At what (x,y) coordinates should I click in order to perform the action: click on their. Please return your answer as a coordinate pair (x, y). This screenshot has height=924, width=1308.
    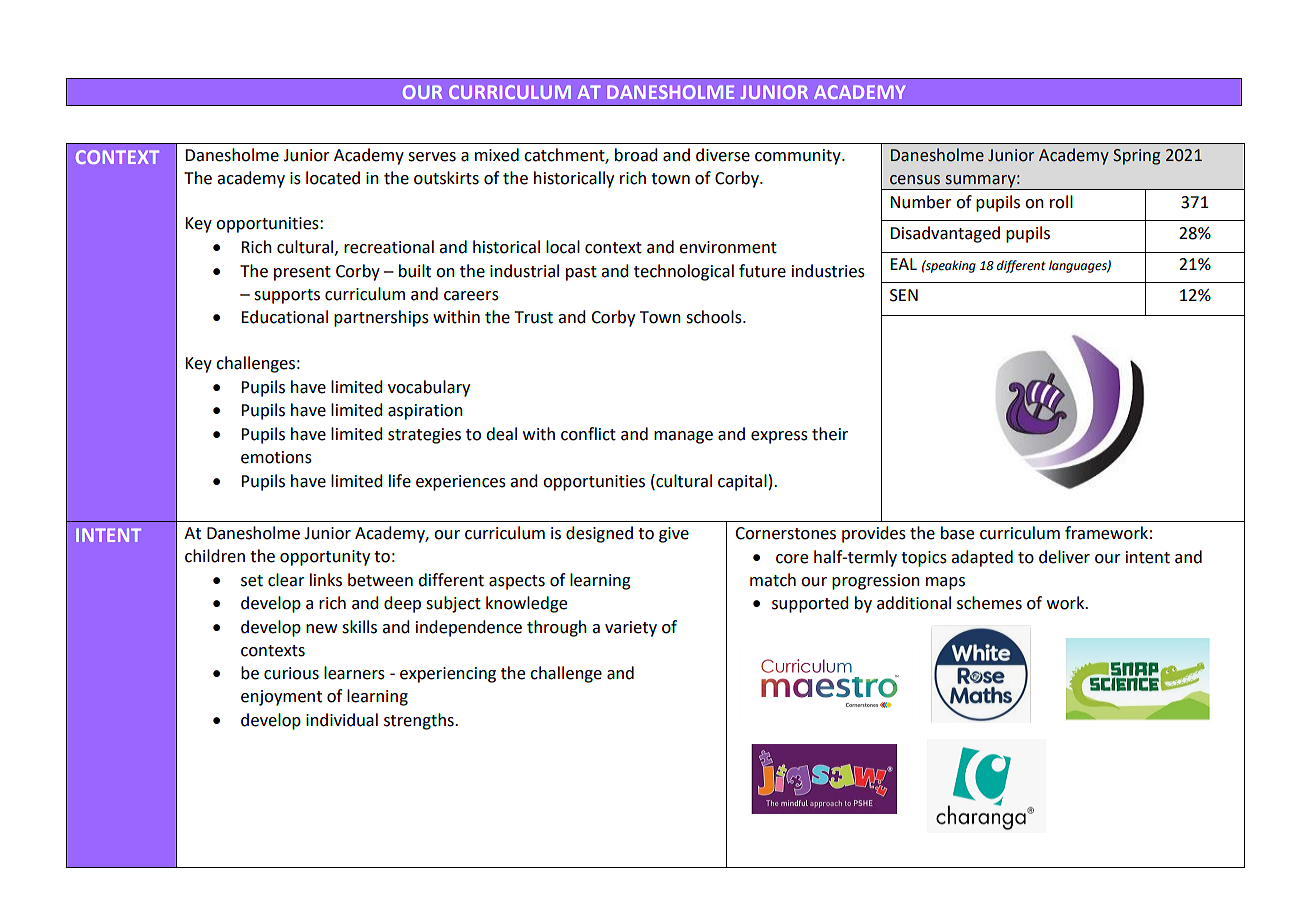
    Looking at the image, I should click on (830, 434).
